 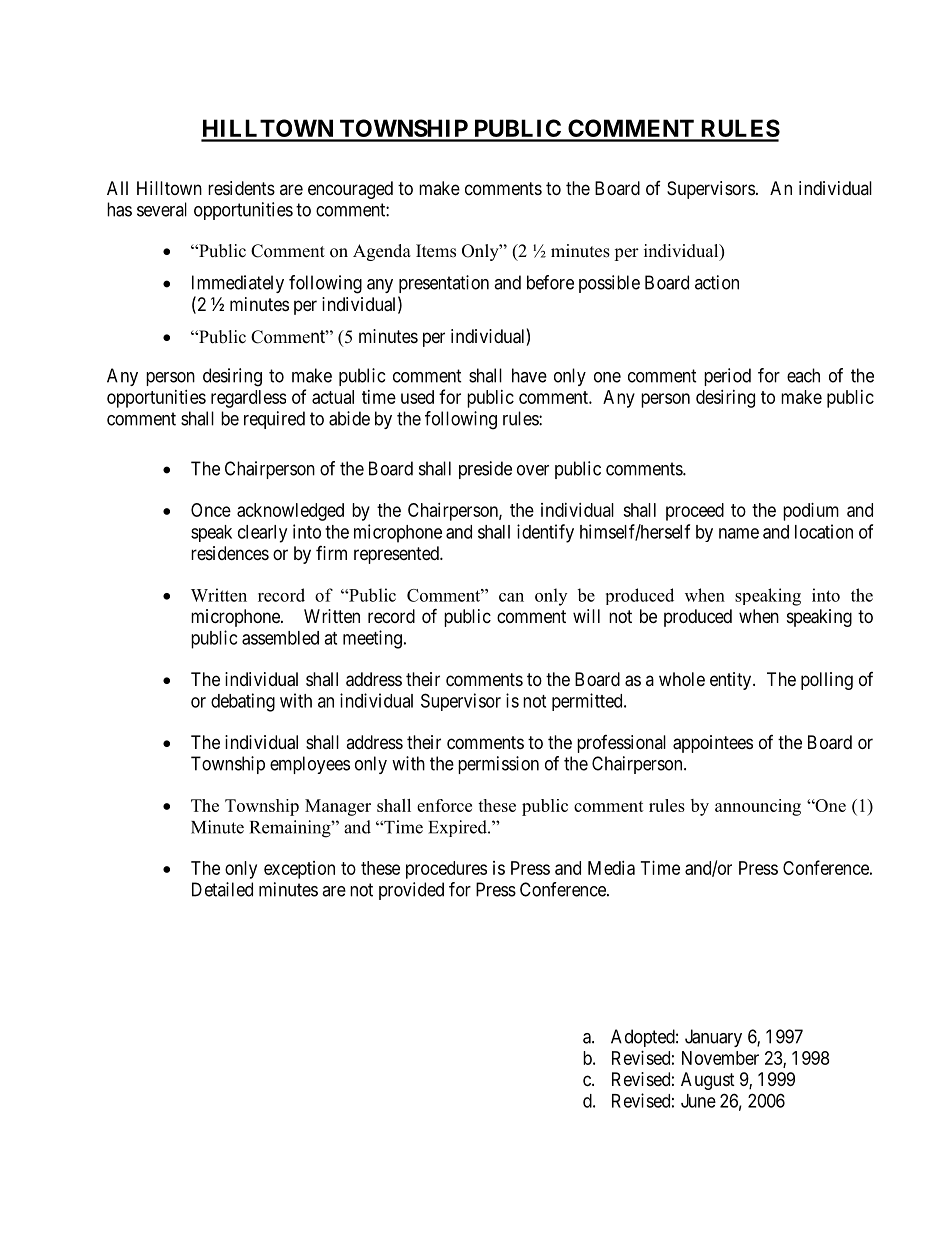 I want to click on Items, so click(x=436, y=251).
